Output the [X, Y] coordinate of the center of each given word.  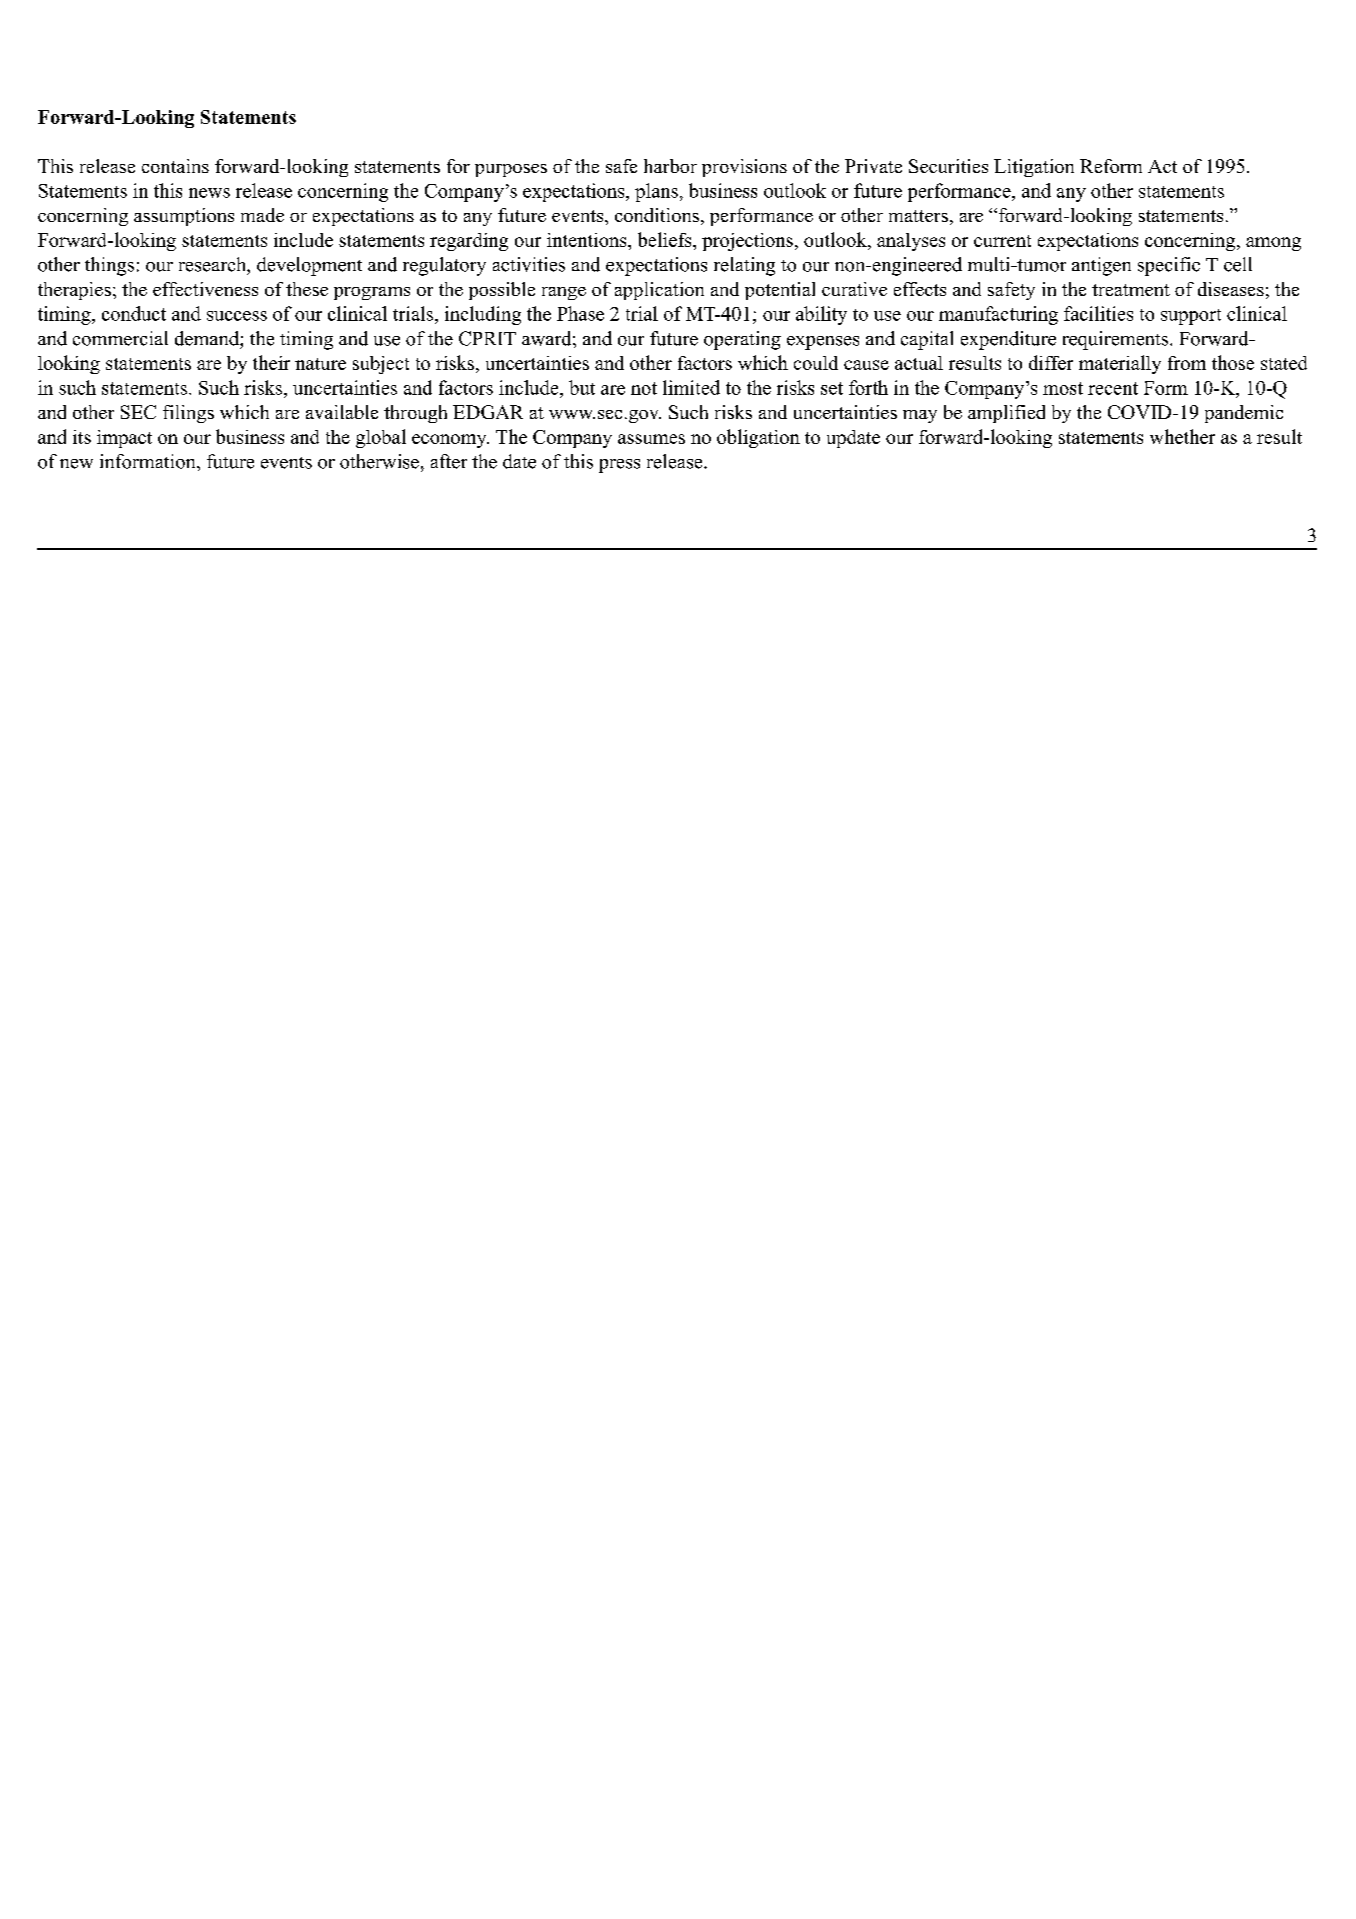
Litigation [1034, 168]
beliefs [666, 239]
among [1273, 244]
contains [175, 166]
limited [691, 387]
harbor [670, 166]
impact [124, 439]
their [271, 362]
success [237, 316]
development [309, 266]
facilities [1098, 313]
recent [1113, 388]
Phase [580, 313]
